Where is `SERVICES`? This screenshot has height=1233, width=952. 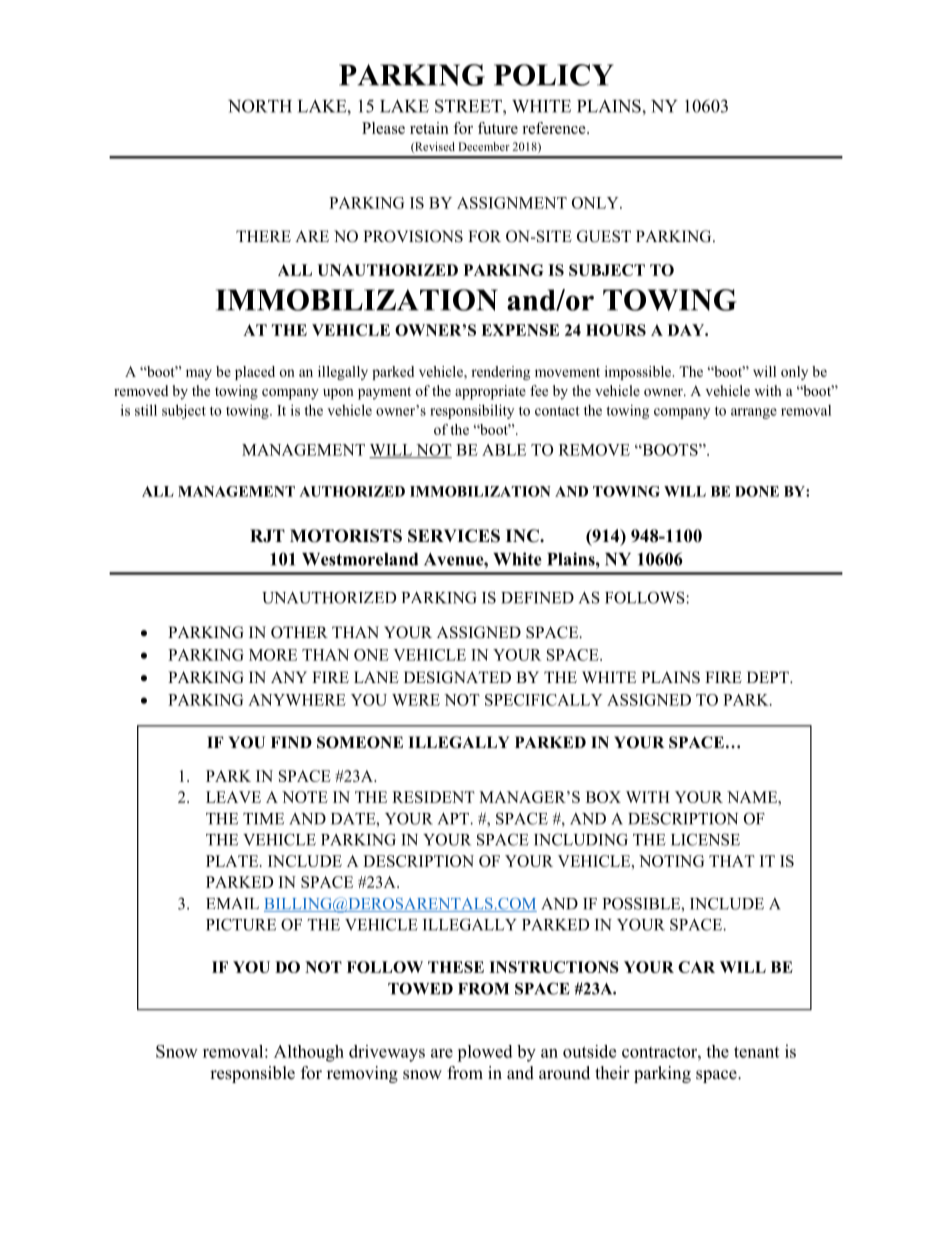 SERVICES is located at coordinates (454, 536).
